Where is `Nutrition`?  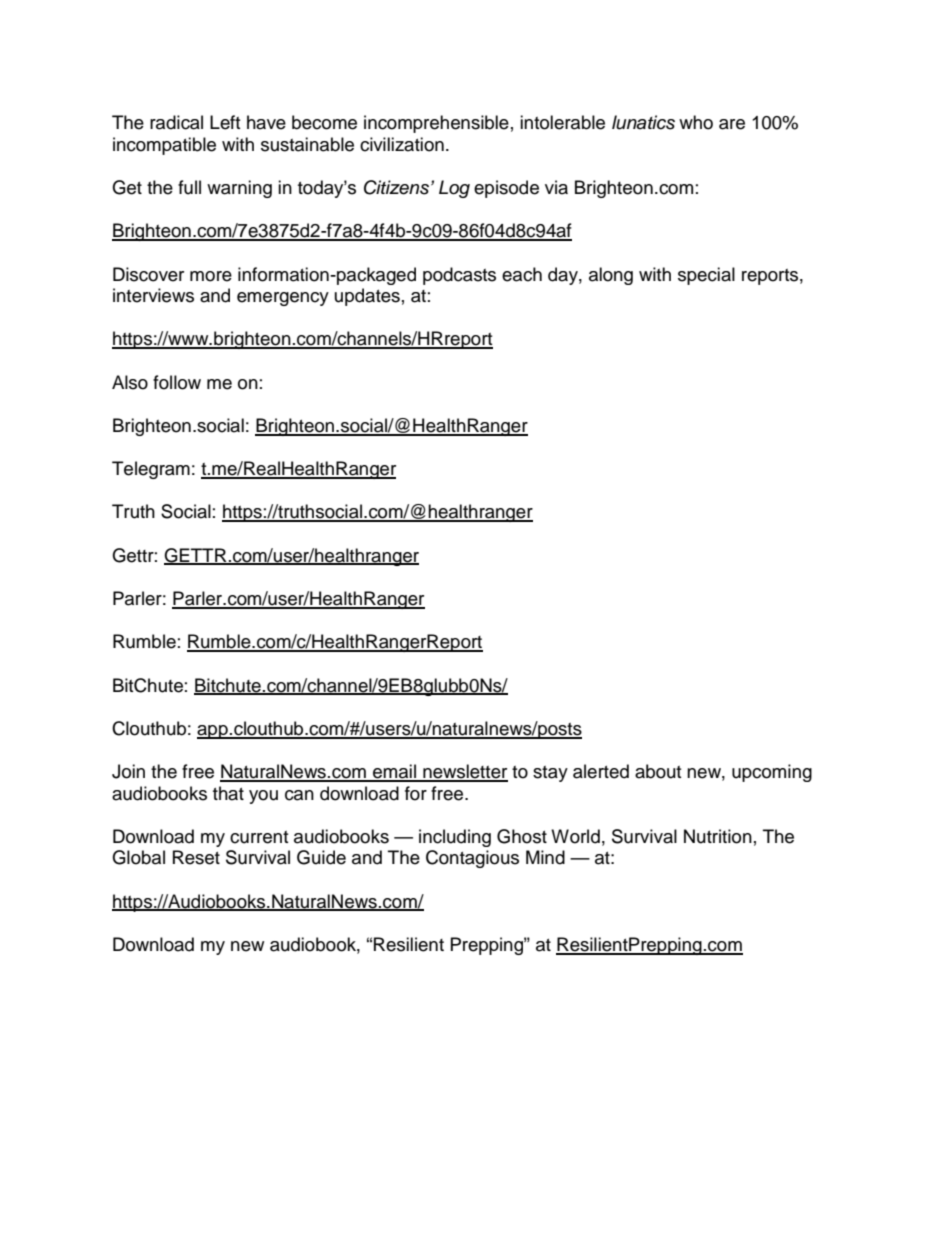 Nutrition is located at coordinates (718, 836).
